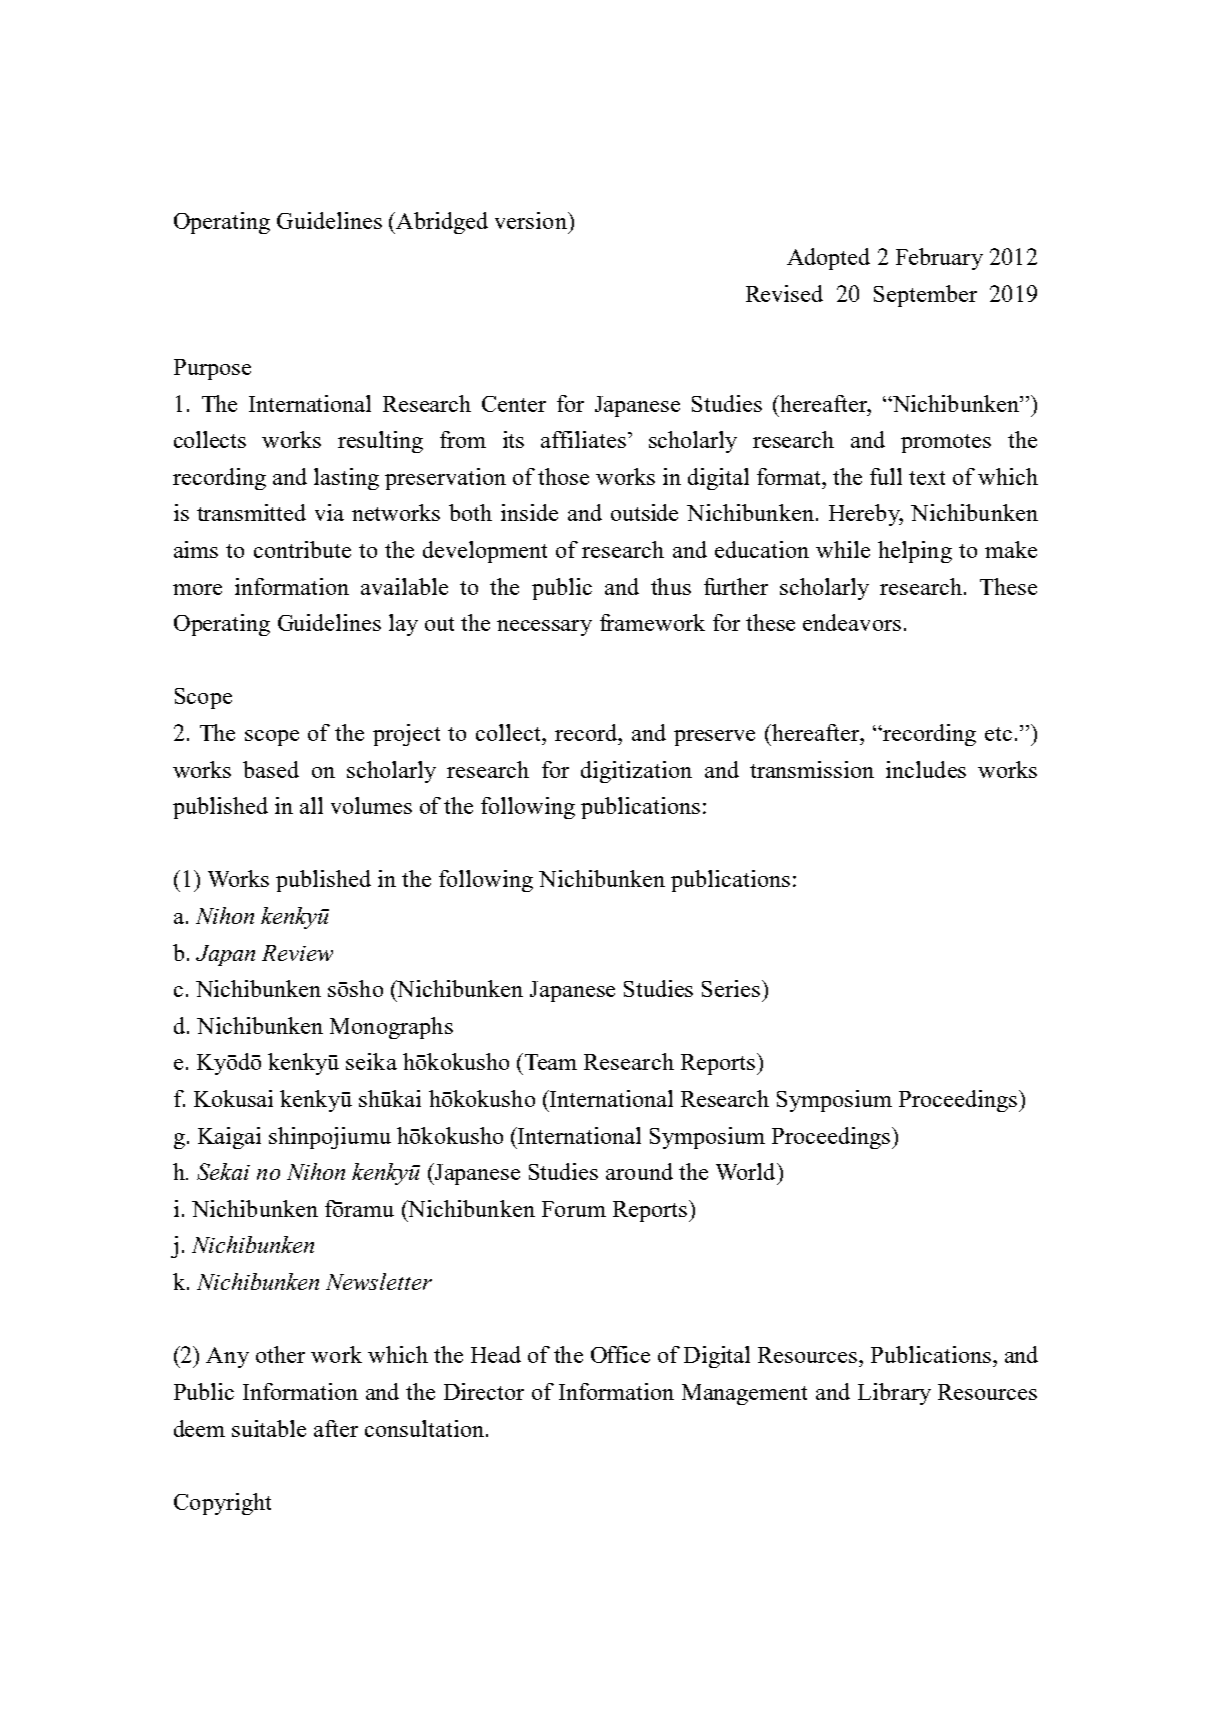  Describe the element at coordinates (403, 625) in the image. I see `lay` at that location.
